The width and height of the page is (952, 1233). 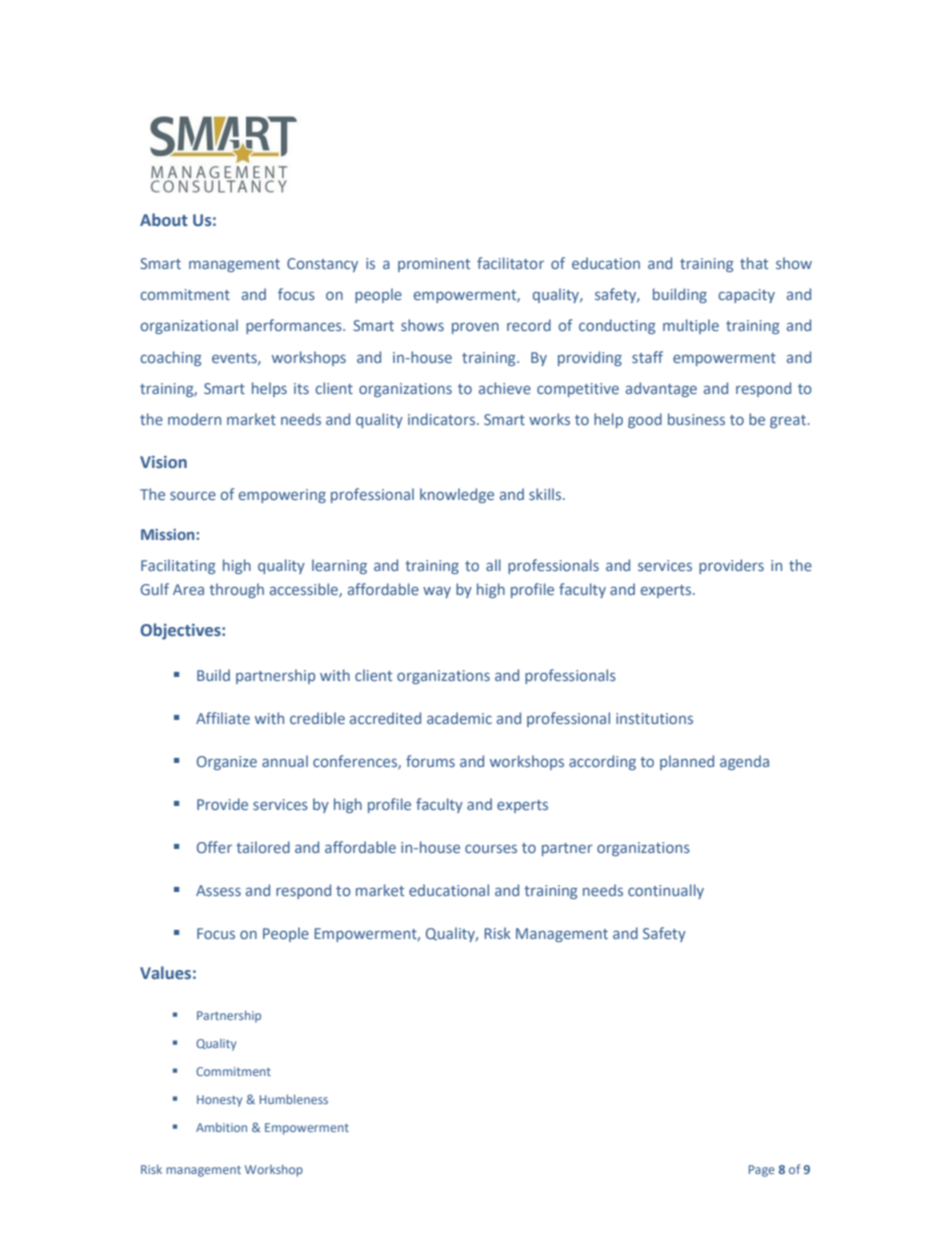 What do you see at coordinates (754, 263) in the page?
I see `that` at bounding box center [754, 263].
